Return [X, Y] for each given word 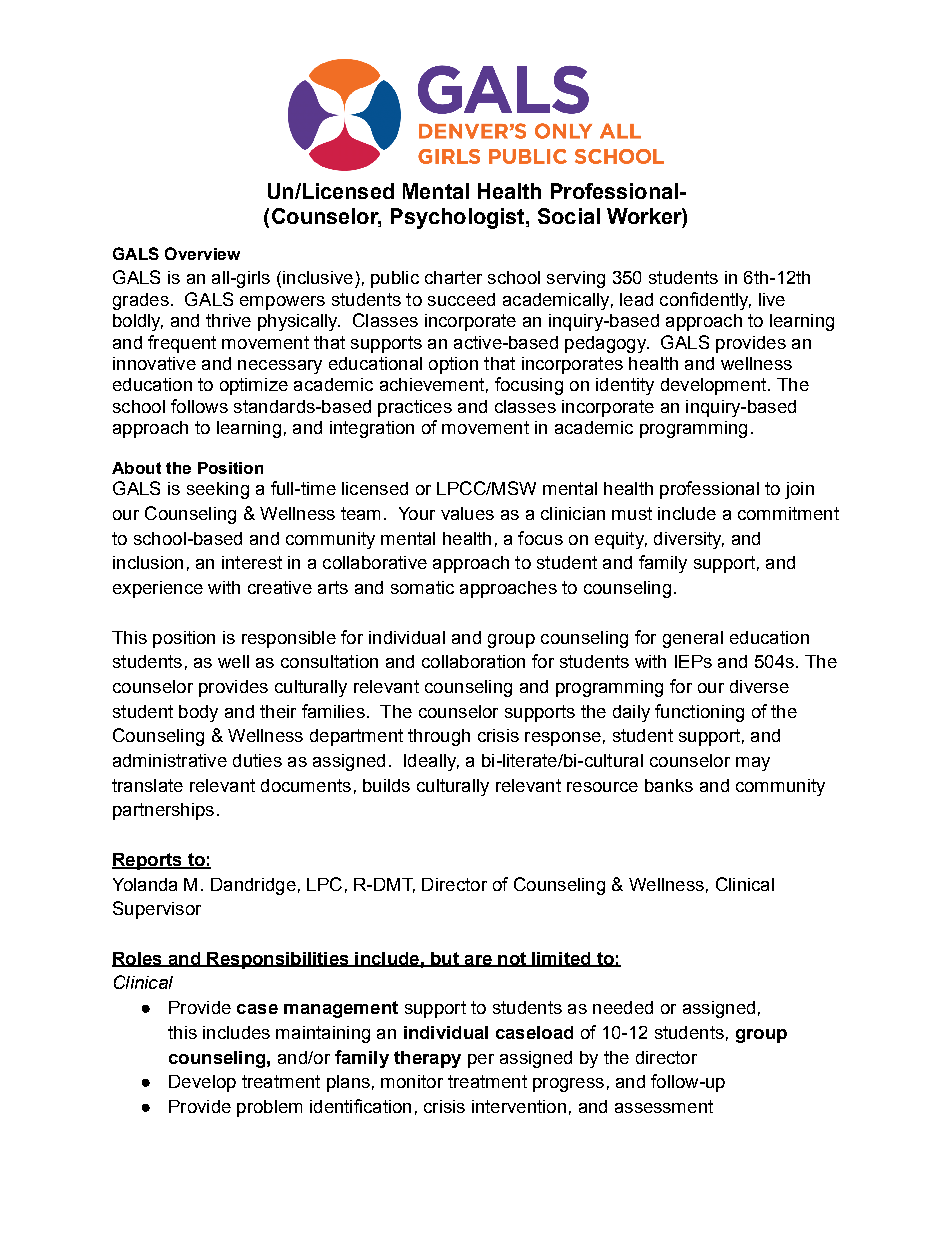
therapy [427, 1059]
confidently [705, 301]
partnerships [163, 811]
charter [453, 277]
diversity [689, 540]
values [467, 513]
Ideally [431, 762]
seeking [218, 490]
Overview [202, 253]
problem [269, 1108]
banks [669, 785]
